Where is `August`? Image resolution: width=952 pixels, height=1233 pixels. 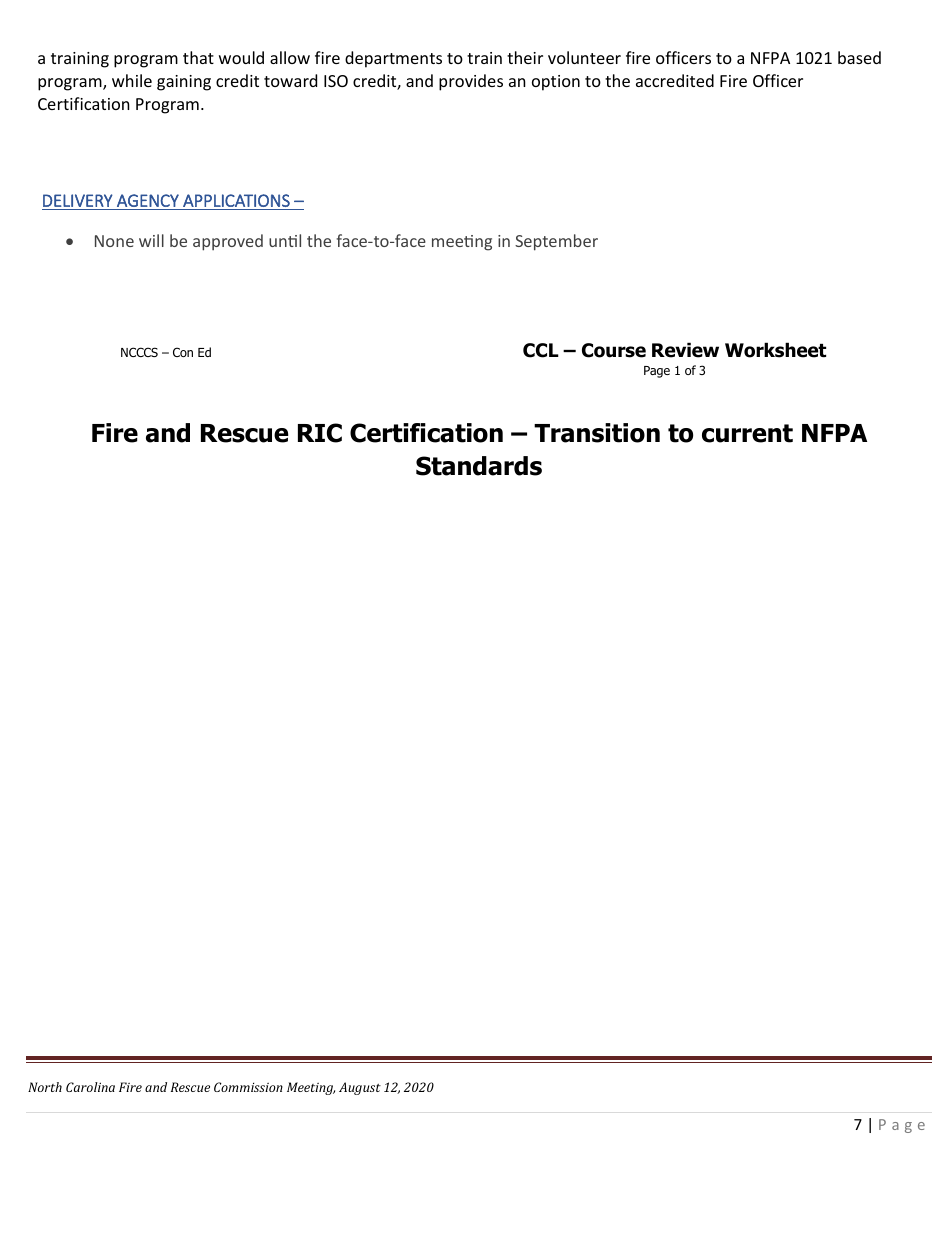 August is located at coordinates (360, 1088).
